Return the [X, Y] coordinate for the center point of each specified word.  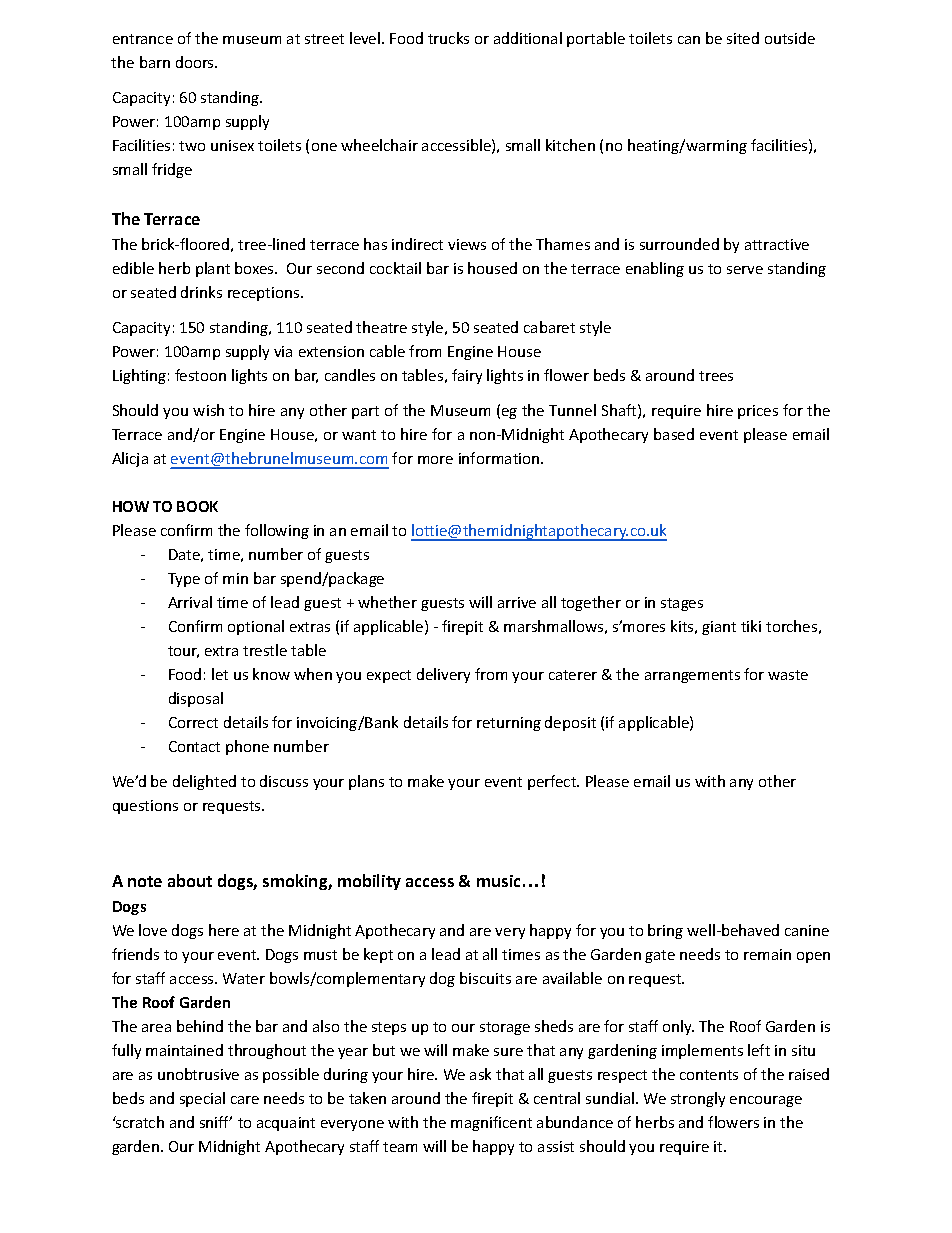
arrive [517, 602]
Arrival [190, 602]
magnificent [491, 1123]
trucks [448, 38]
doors [196, 62]
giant [719, 628]
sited [743, 38]
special [202, 1099]
